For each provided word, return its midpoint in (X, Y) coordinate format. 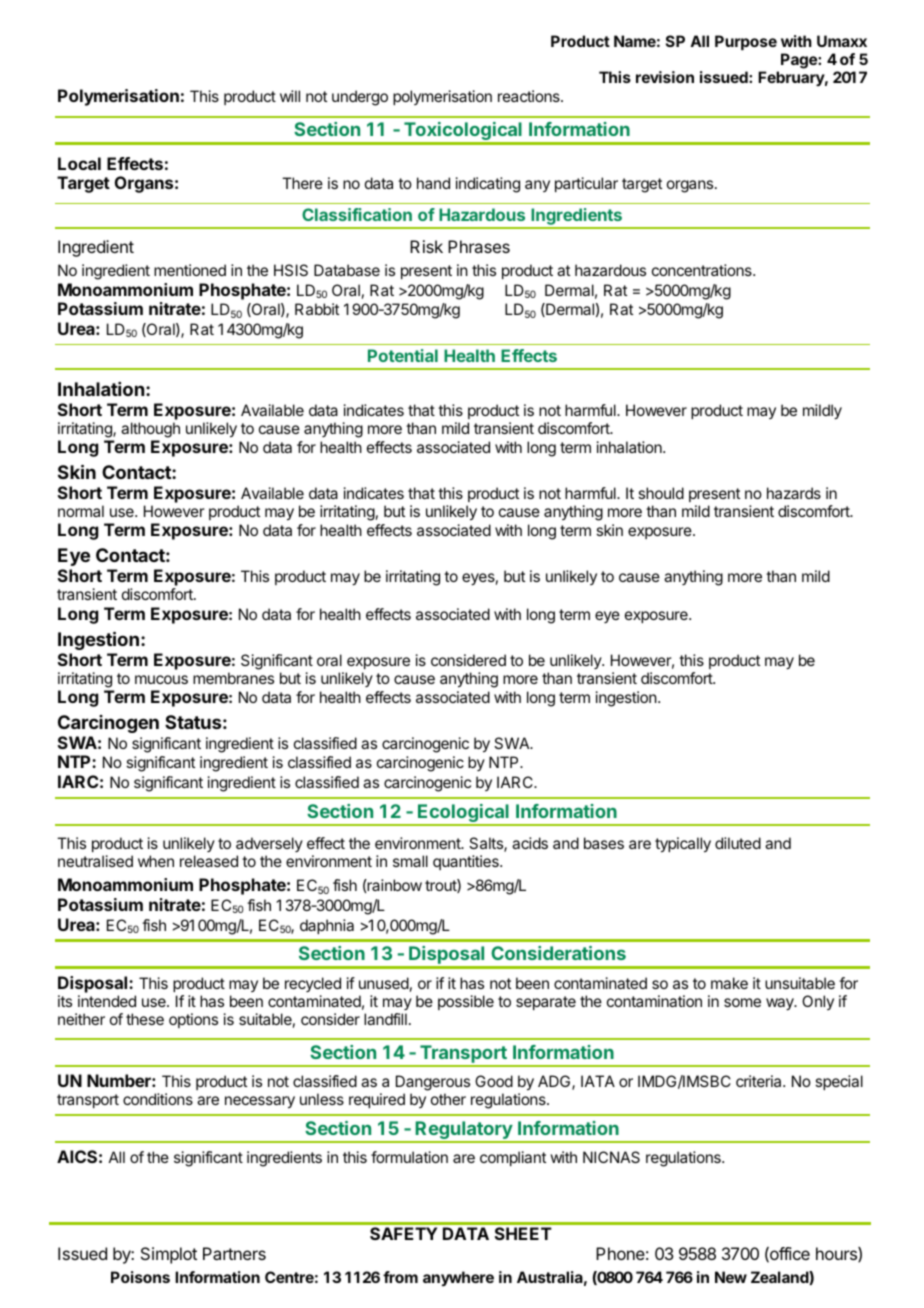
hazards (794, 493)
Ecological (463, 814)
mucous (161, 679)
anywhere (458, 1278)
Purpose (746, 42)
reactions (530, 96)
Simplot (169, 1255)
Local (79, 163)
